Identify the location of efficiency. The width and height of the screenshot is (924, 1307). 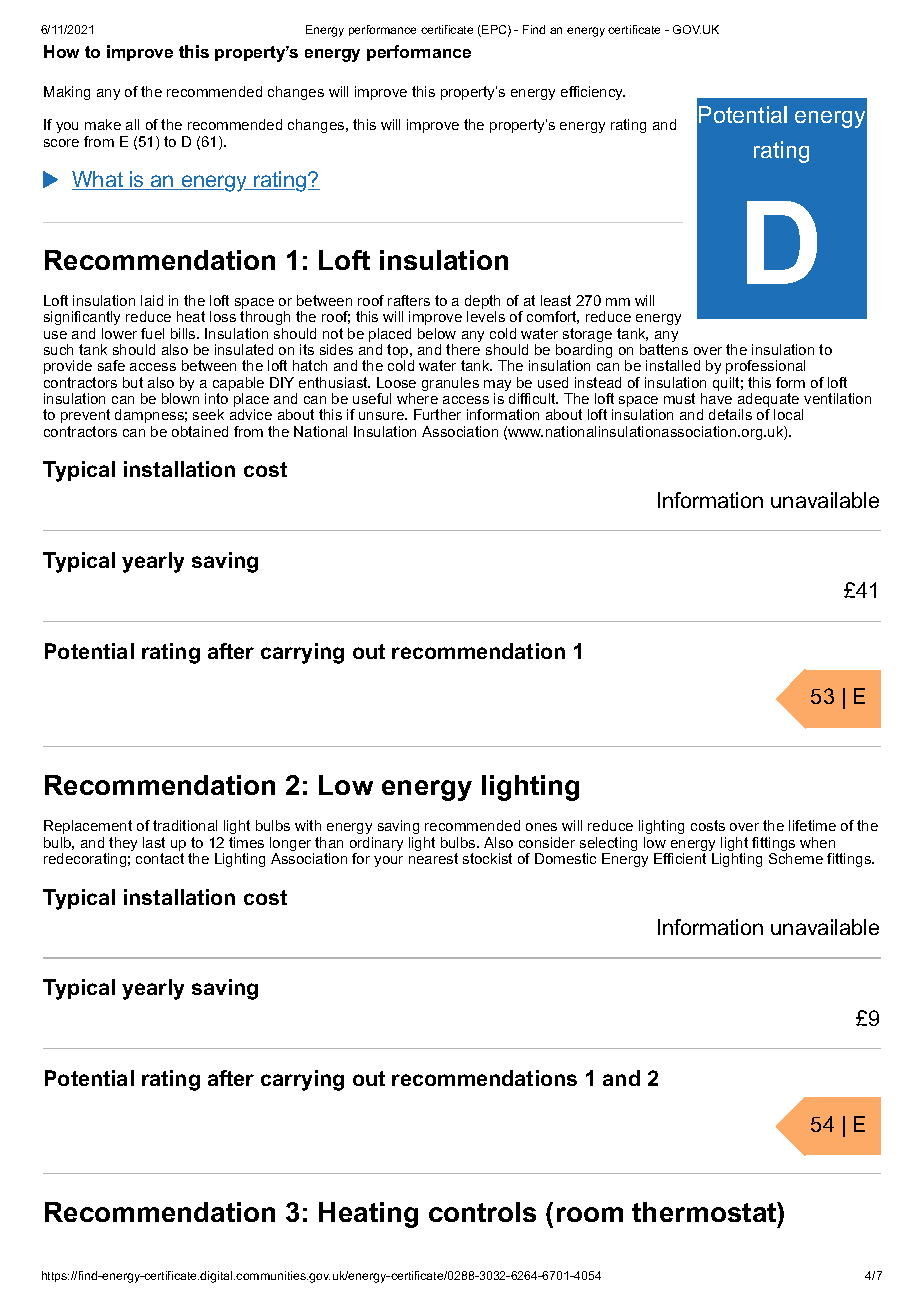
(593, 93).
